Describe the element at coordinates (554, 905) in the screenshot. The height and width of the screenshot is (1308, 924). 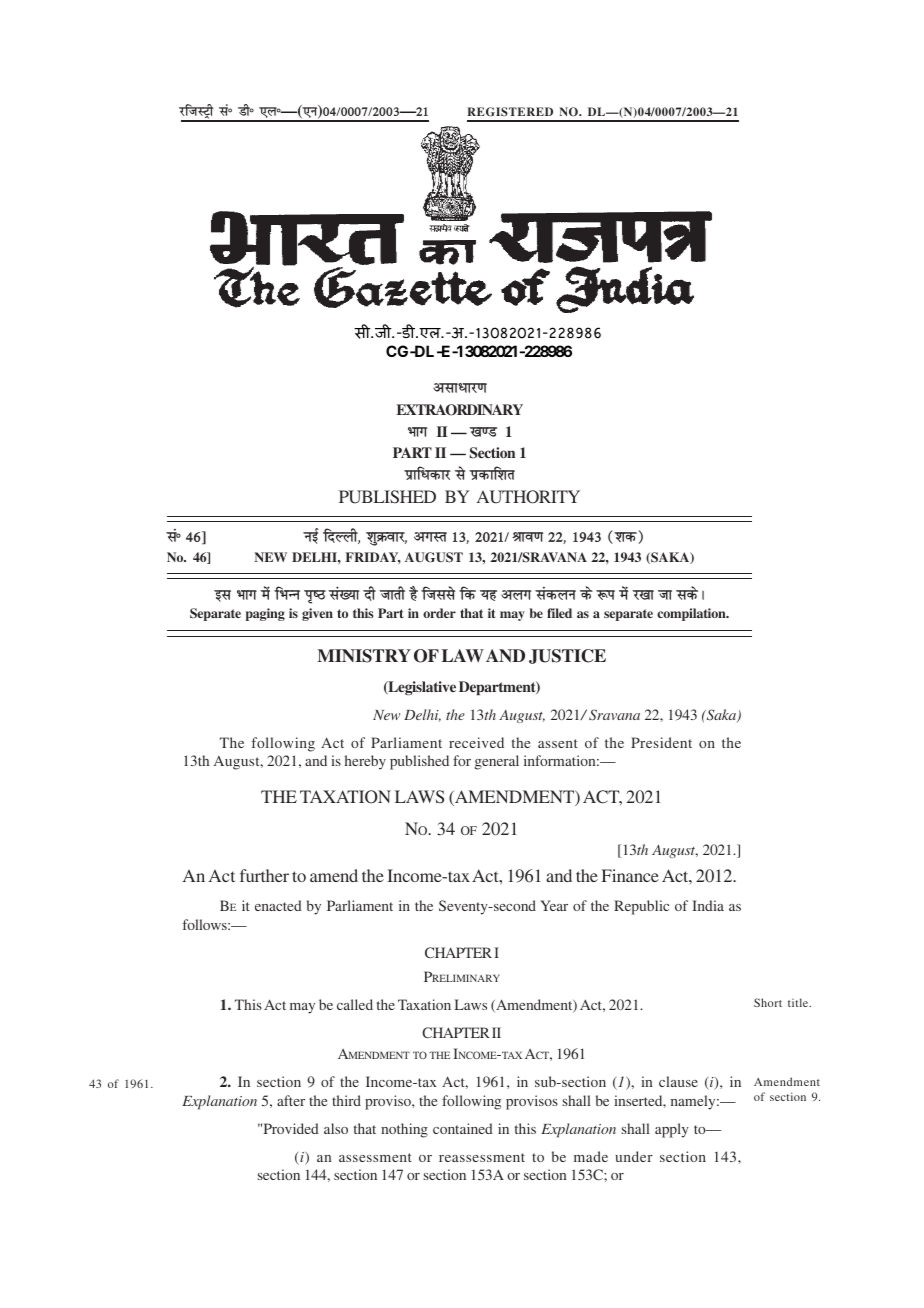
I see `Year` at that location.
